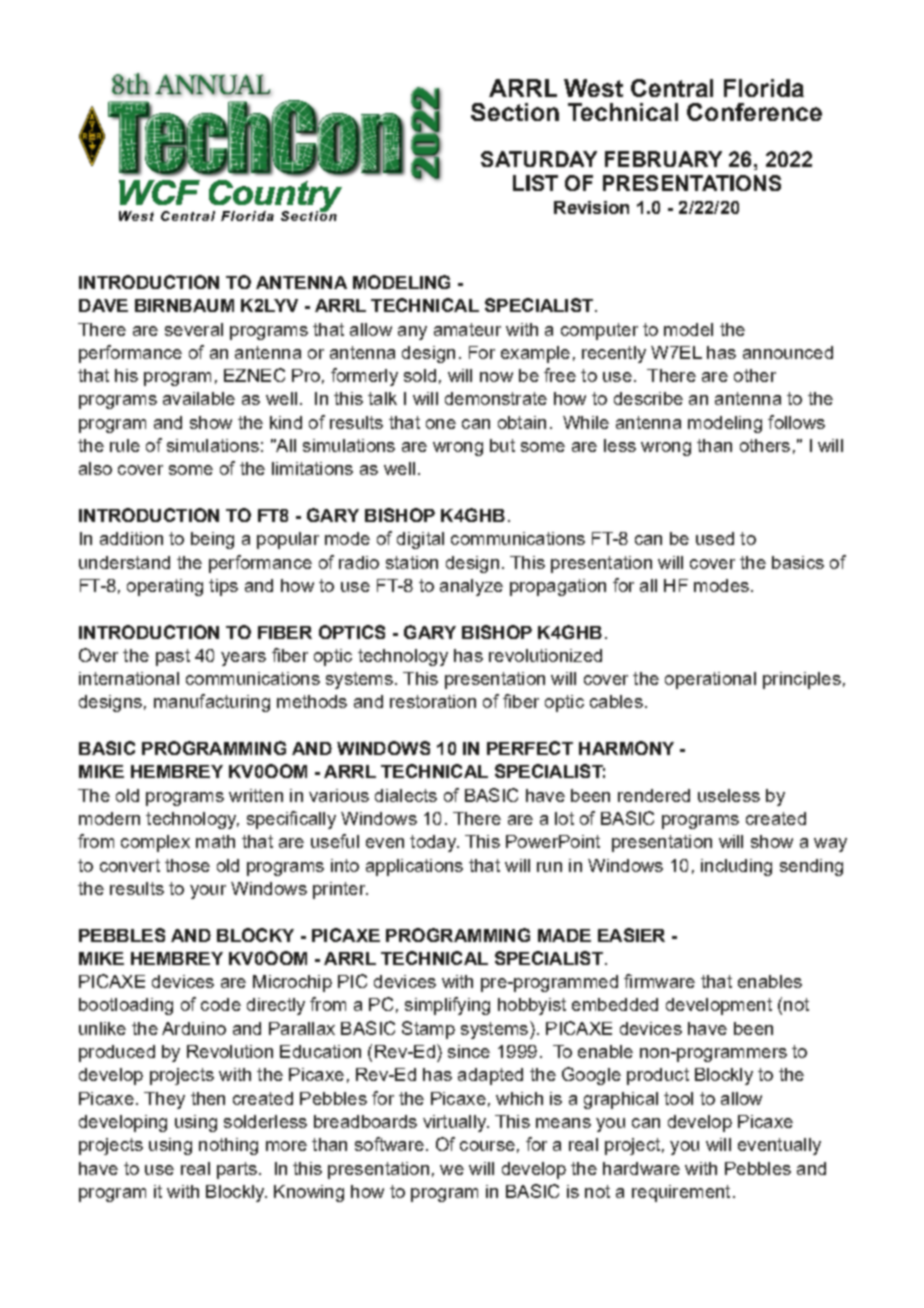 The width and height of the image is (924, 1308). Describe the element at coordinates (471, 587) in the image. I see `analyze` at that location.
